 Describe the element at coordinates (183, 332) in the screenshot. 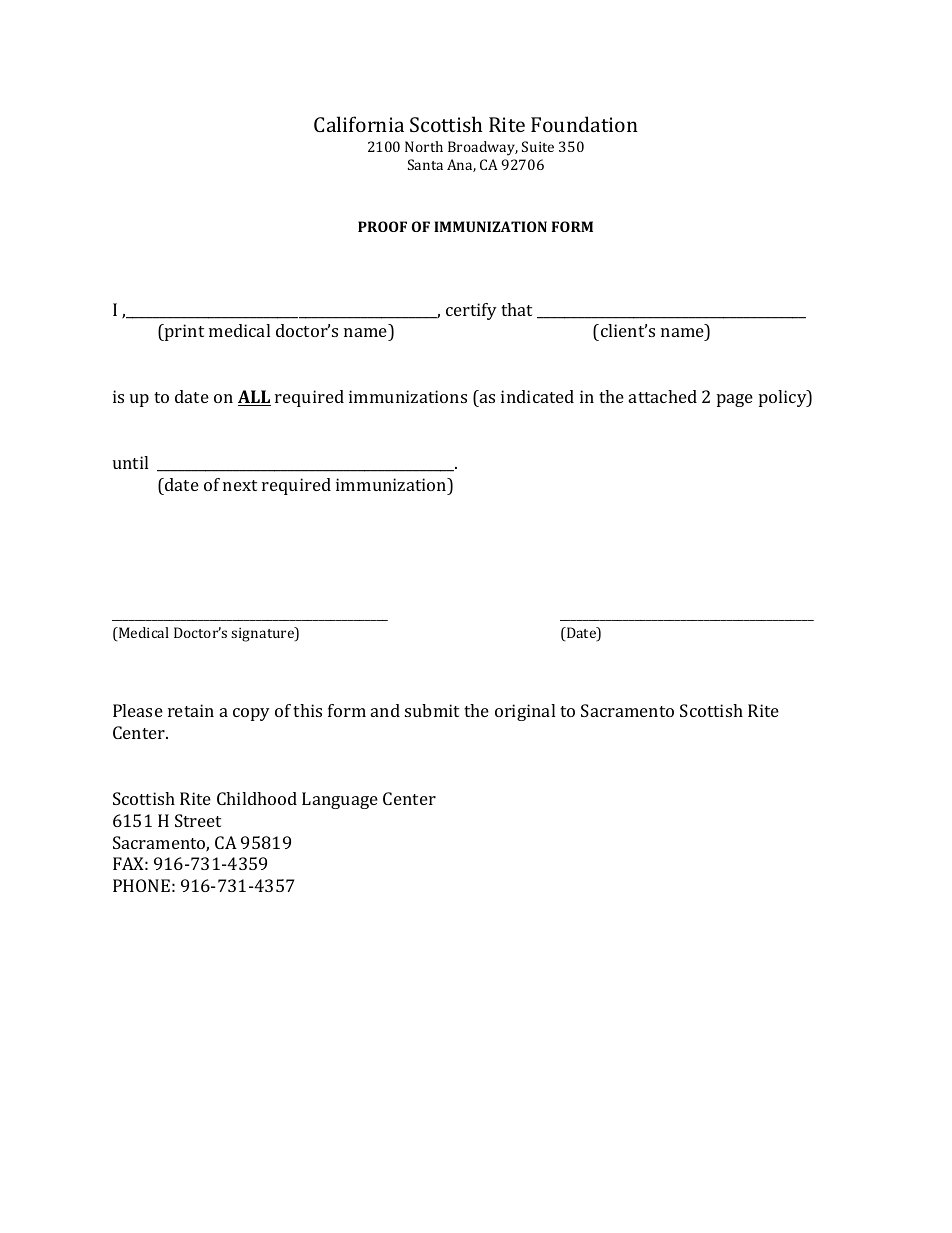

I see `print` at that location.
